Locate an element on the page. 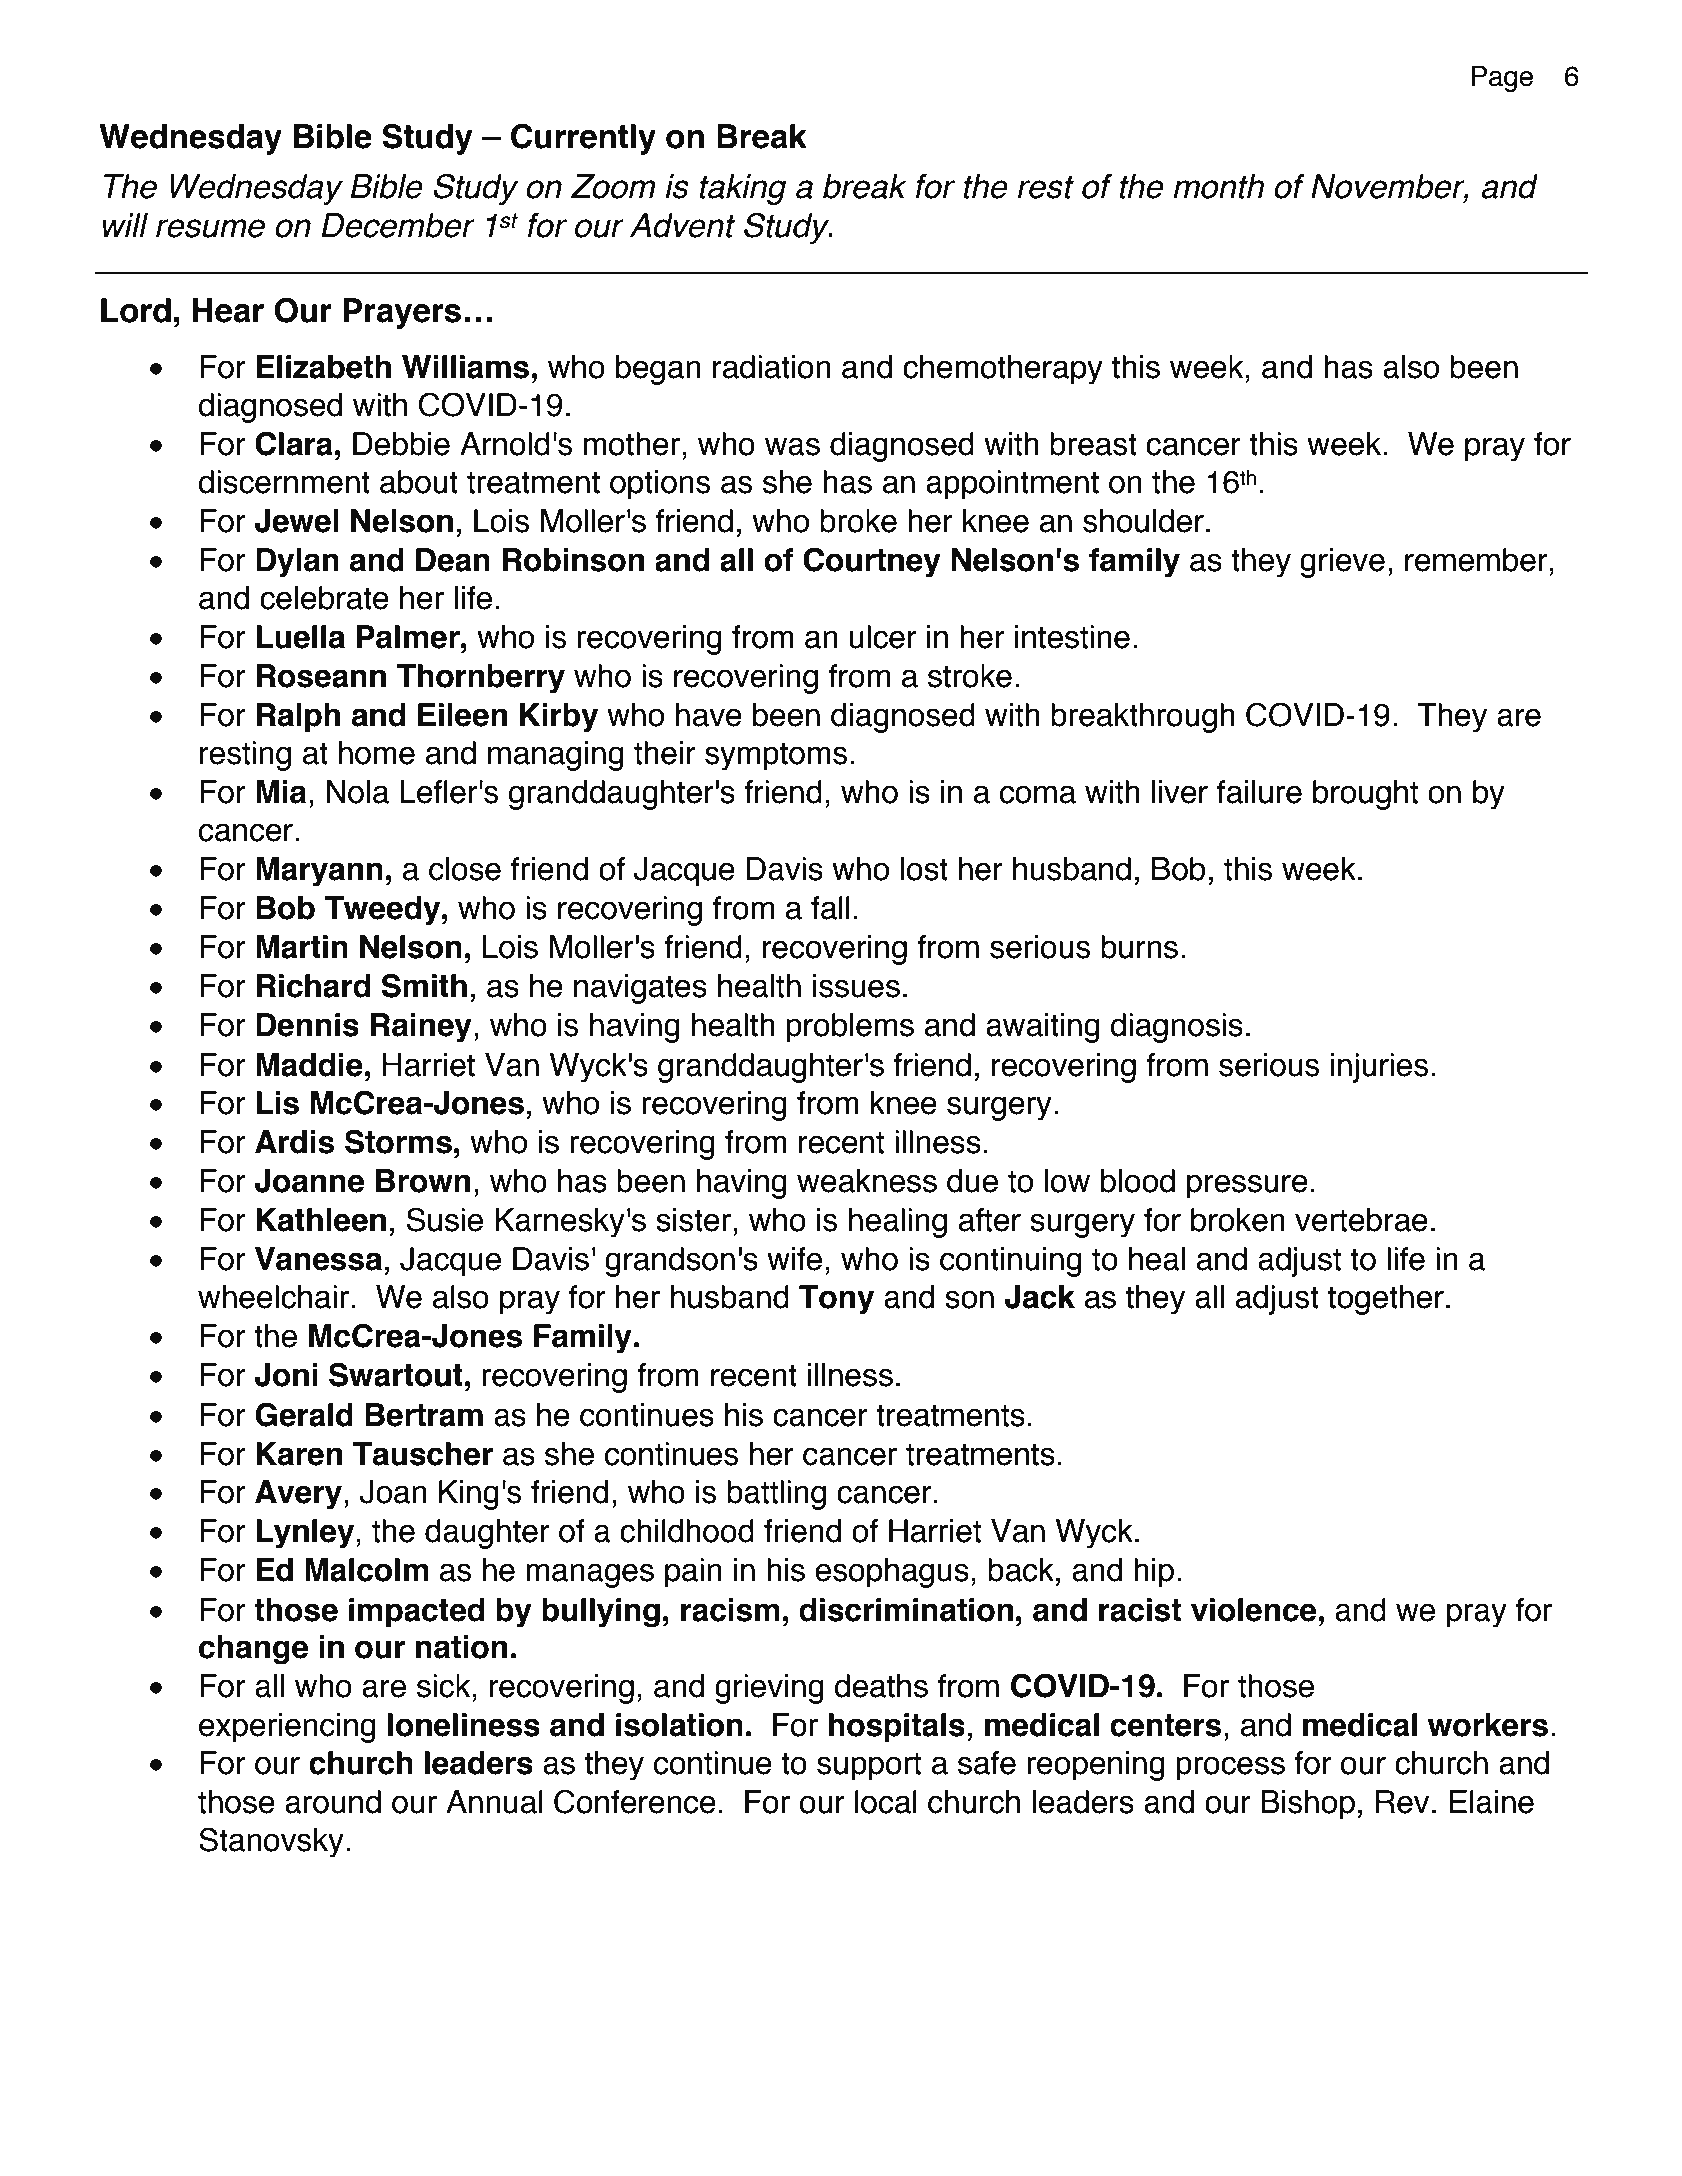 Image resolution: width=1682 pixels, height=2176 pixels. Advent is located at coordinates (682, 225).
